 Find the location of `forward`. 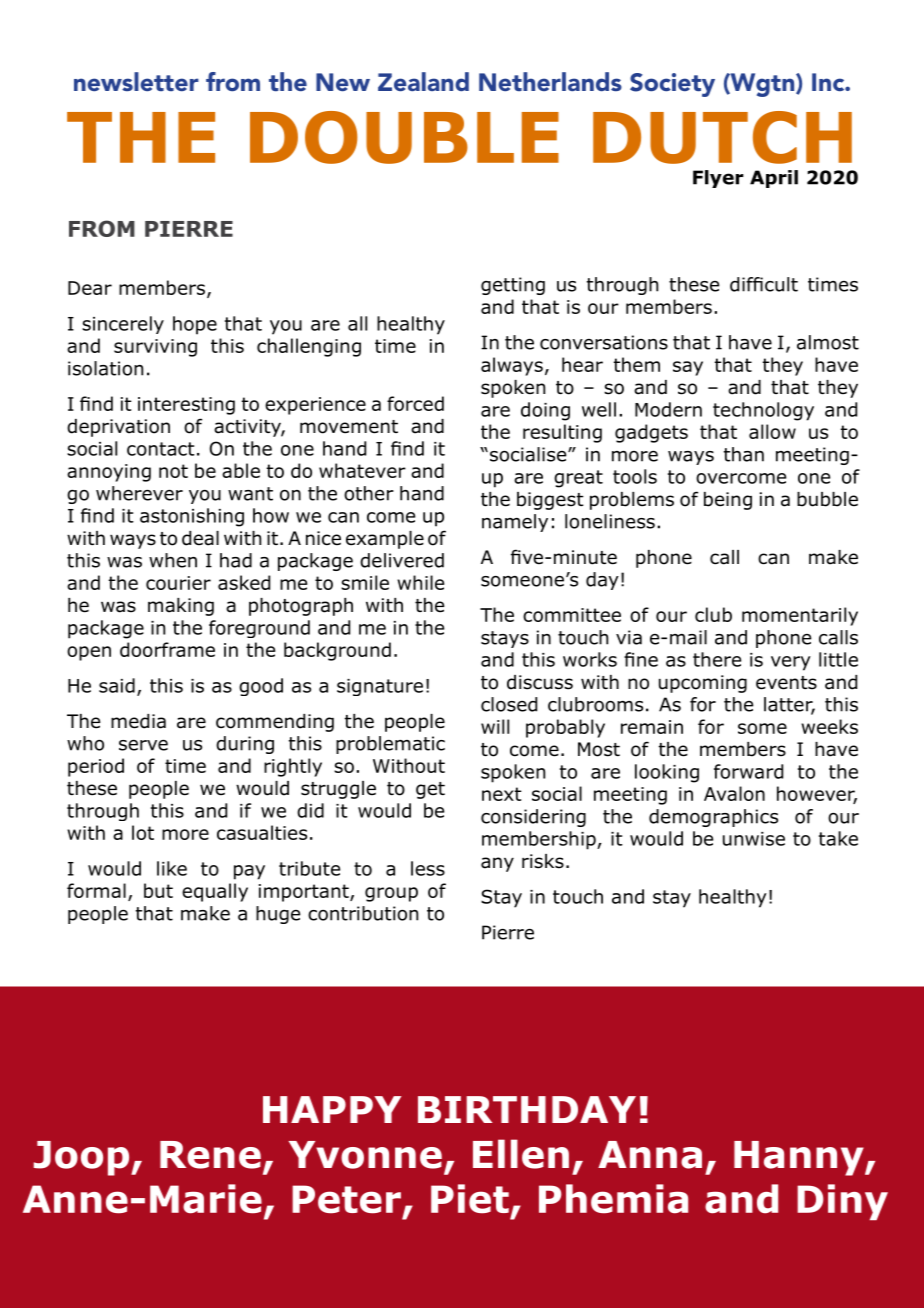

forward is located at coordinates (748, 771).
